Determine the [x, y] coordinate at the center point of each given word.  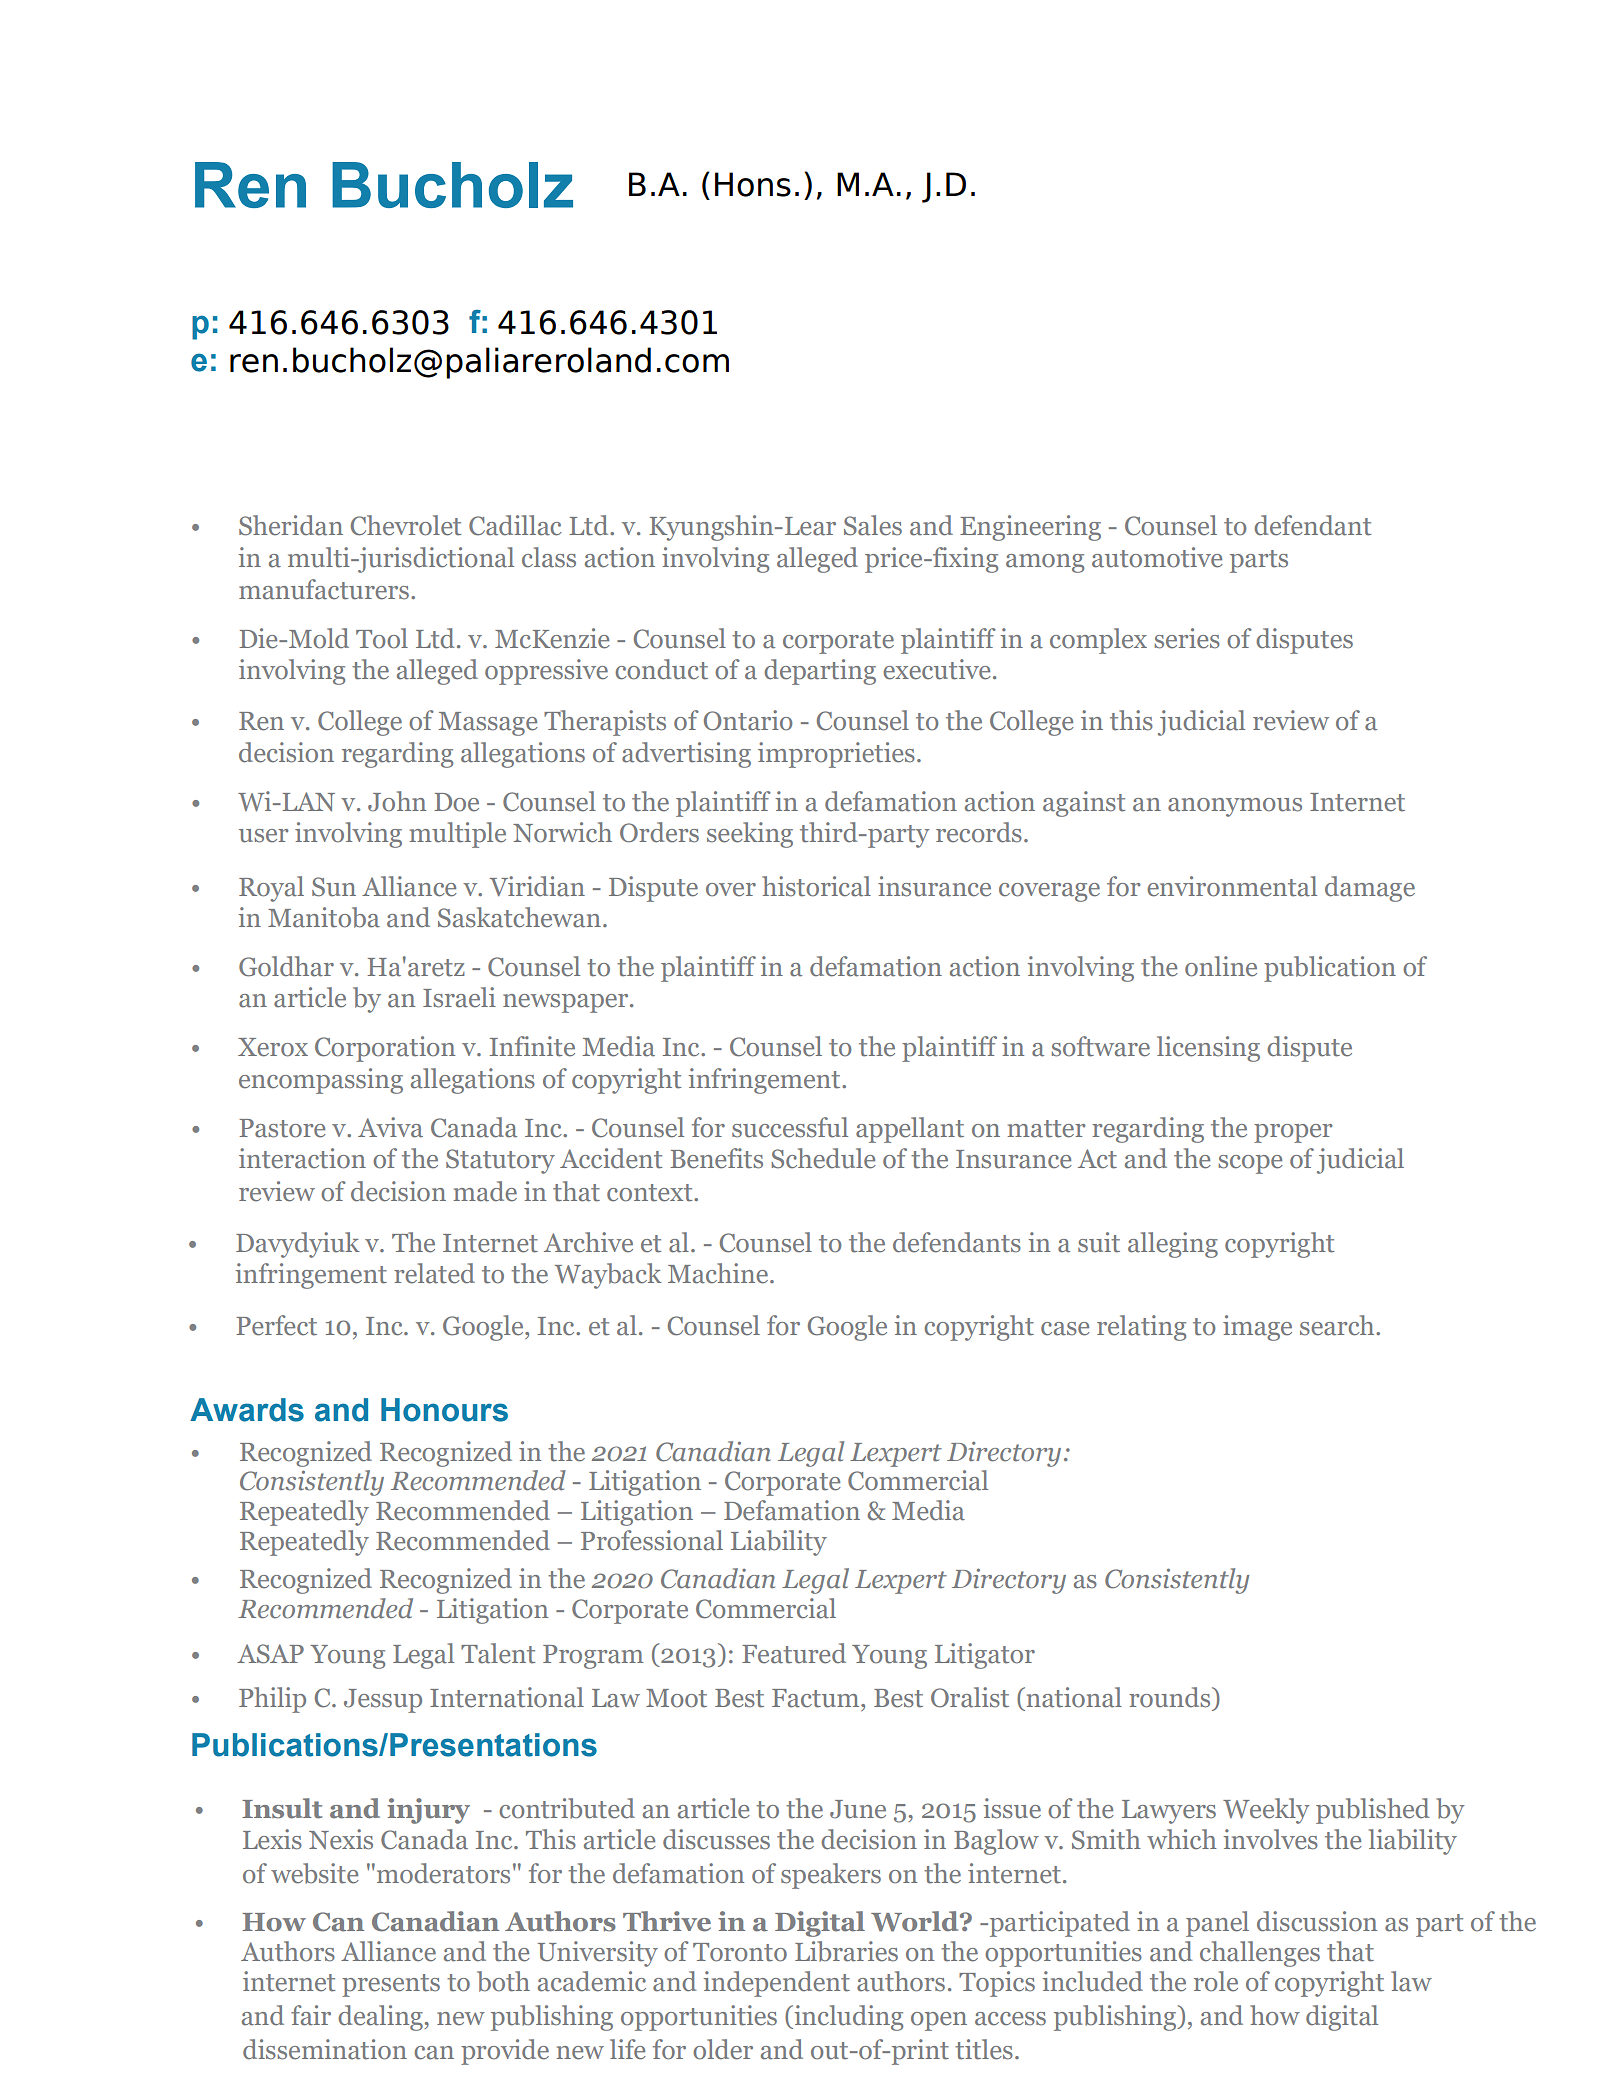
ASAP [270, 1654]
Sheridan [291, 525]
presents [391, 1985]
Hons [753, 184]
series [1187, 638]
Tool [382, 638]
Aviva [390, 1127]
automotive [1157, 557]
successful [790, 1127]
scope [1250, 1164]
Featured [794, 1653]
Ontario [748, 720]
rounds [1171, 1697]
